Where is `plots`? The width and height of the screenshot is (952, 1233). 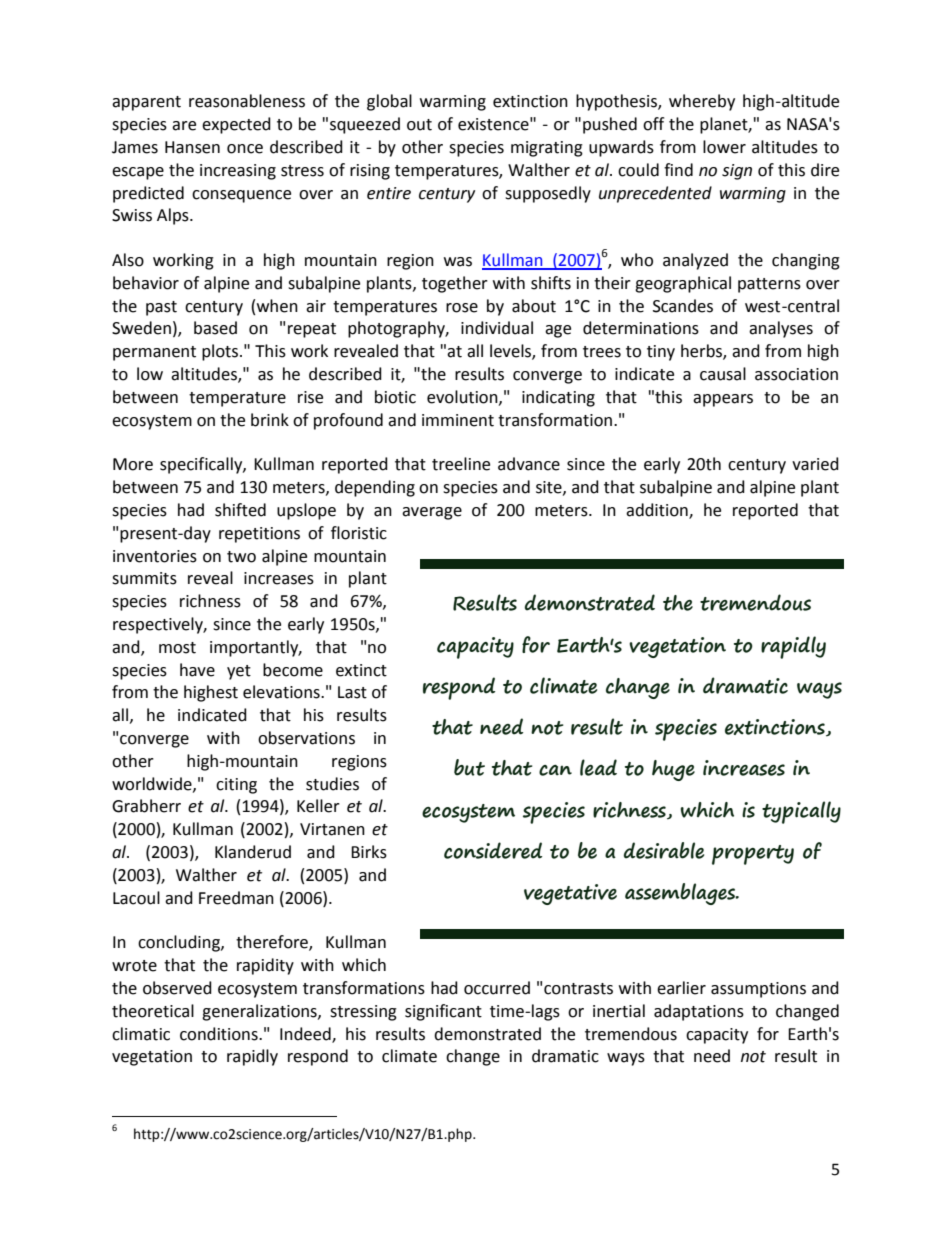
plots is located at coordinates (221, 352).
